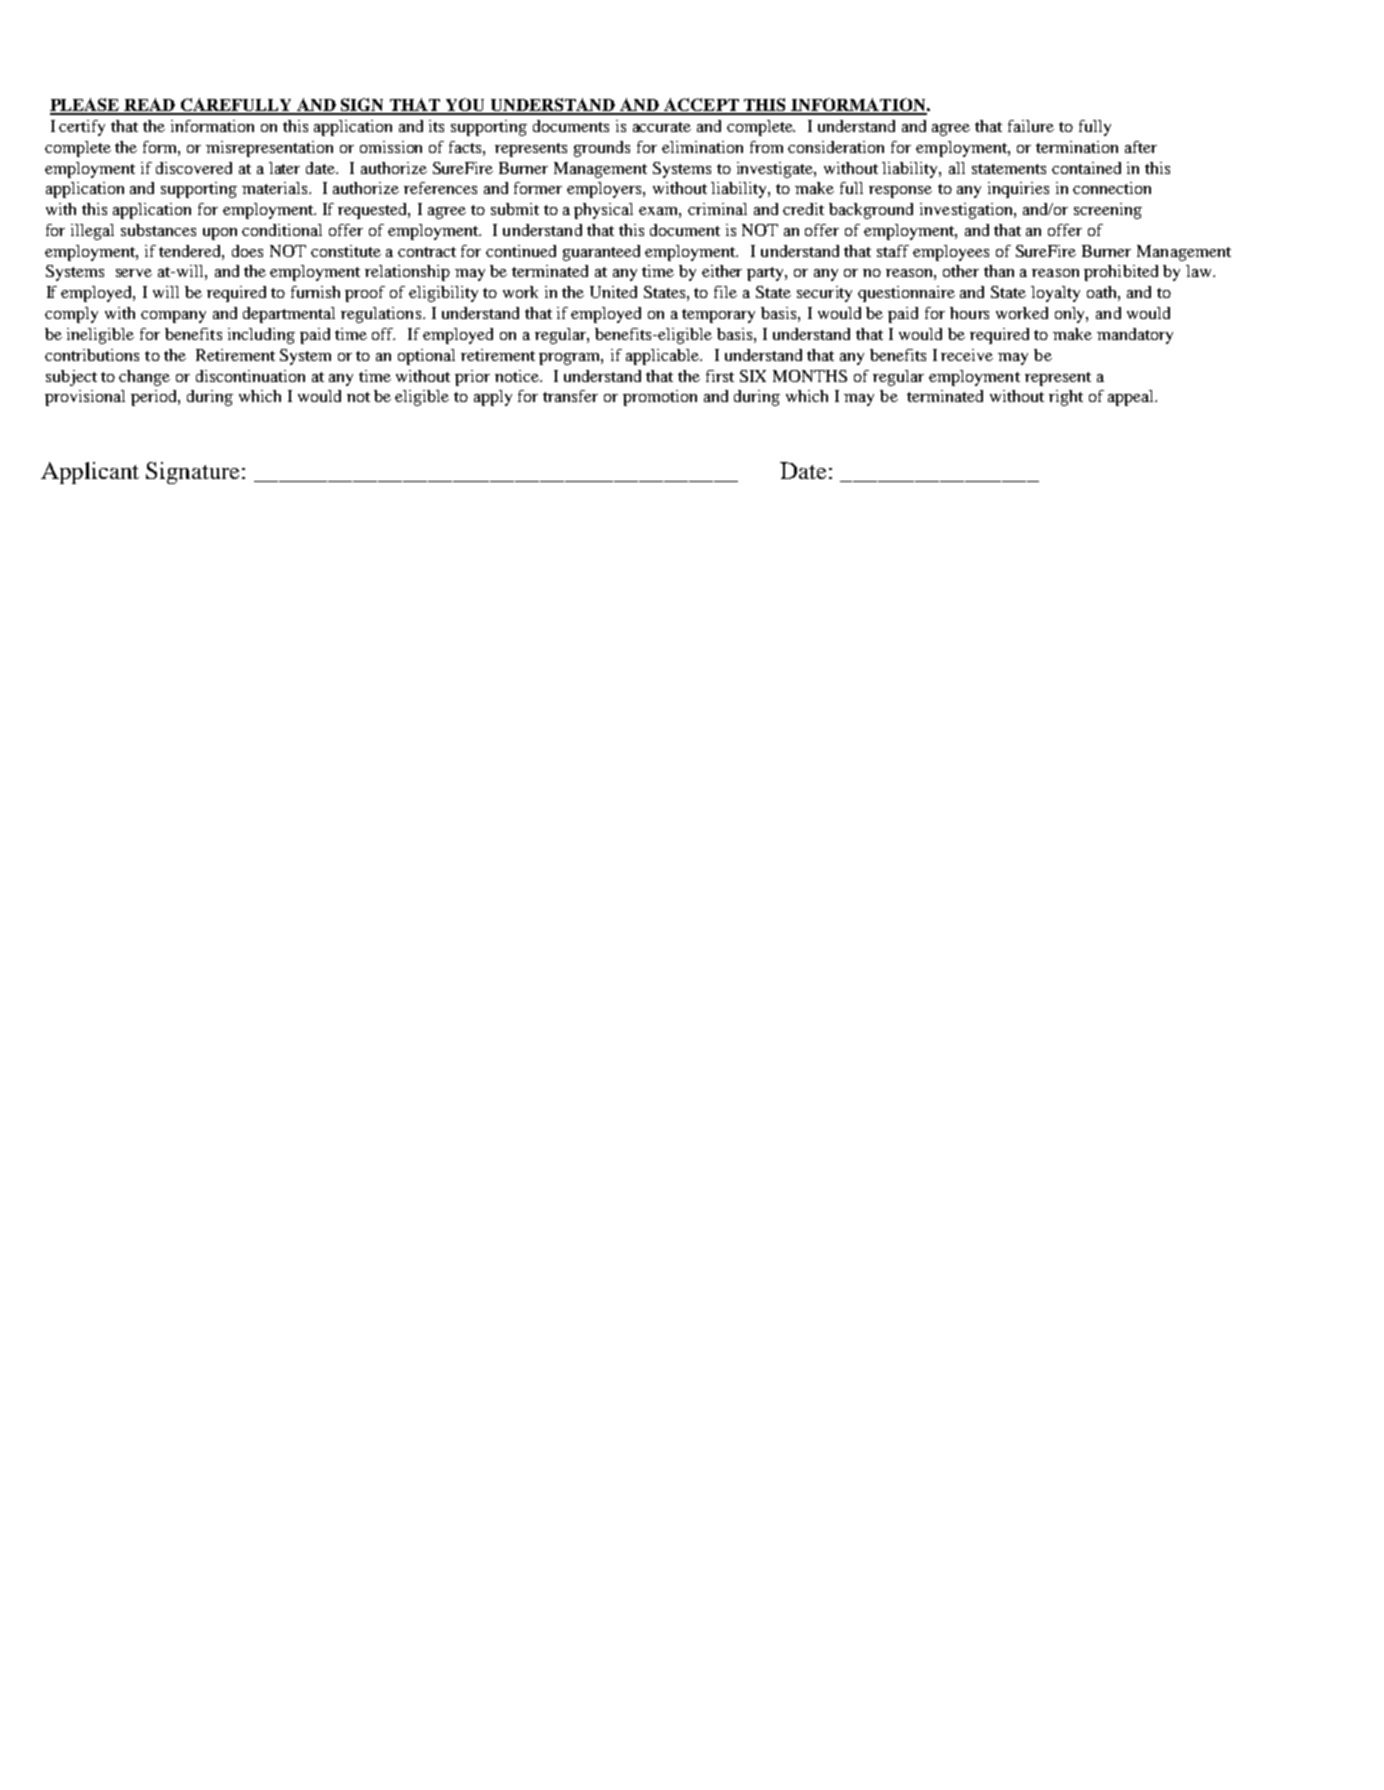 The height and width of the screenshot is (1790, 1384). I want to click on company, so click(173, 317).
